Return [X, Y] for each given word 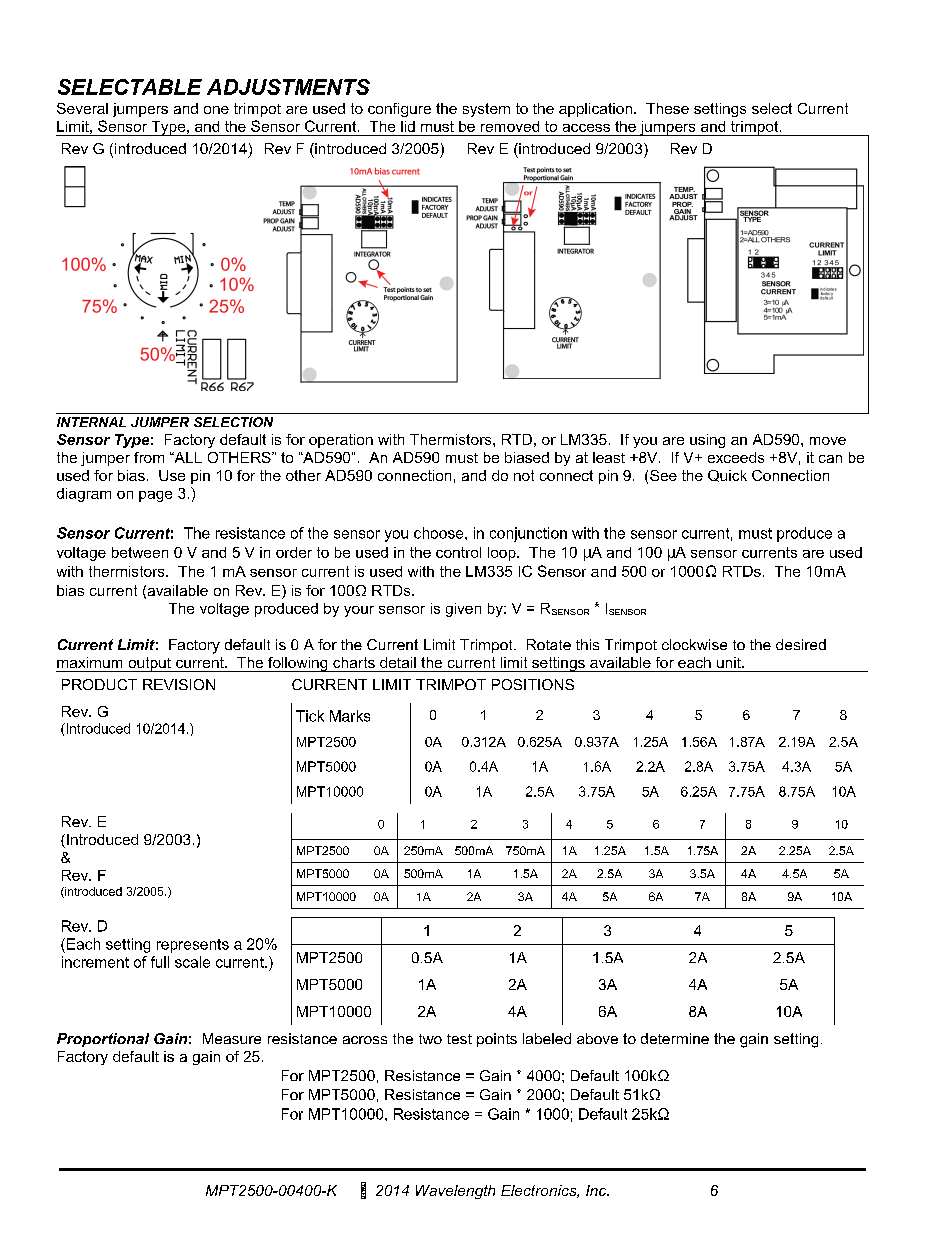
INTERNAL [91, 422]
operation [341, 441]
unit [730, 662]
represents [193, 946]
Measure [232, 1038]
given [463, 610]
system [486, 110]
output [149, 664]
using [707, 441]
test [459, 1039]
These [667, 108]
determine [675, 1038]
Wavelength [455, 1192]
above [597, 1038]
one [216, 110]
